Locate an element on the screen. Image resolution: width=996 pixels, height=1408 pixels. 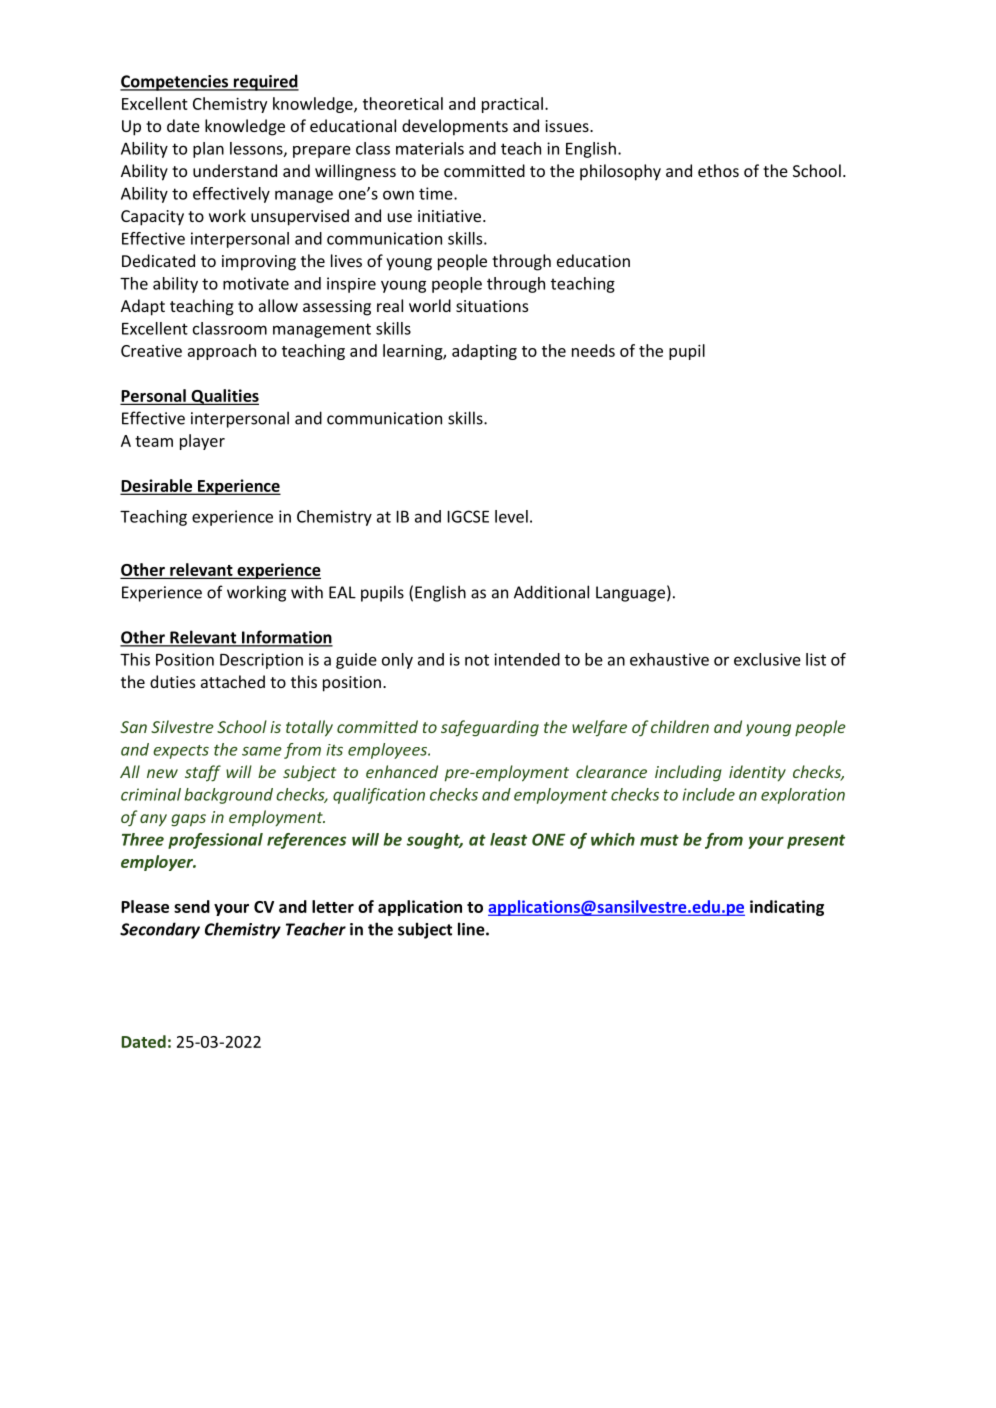
Desirable is located at coordinates (158, 486).
